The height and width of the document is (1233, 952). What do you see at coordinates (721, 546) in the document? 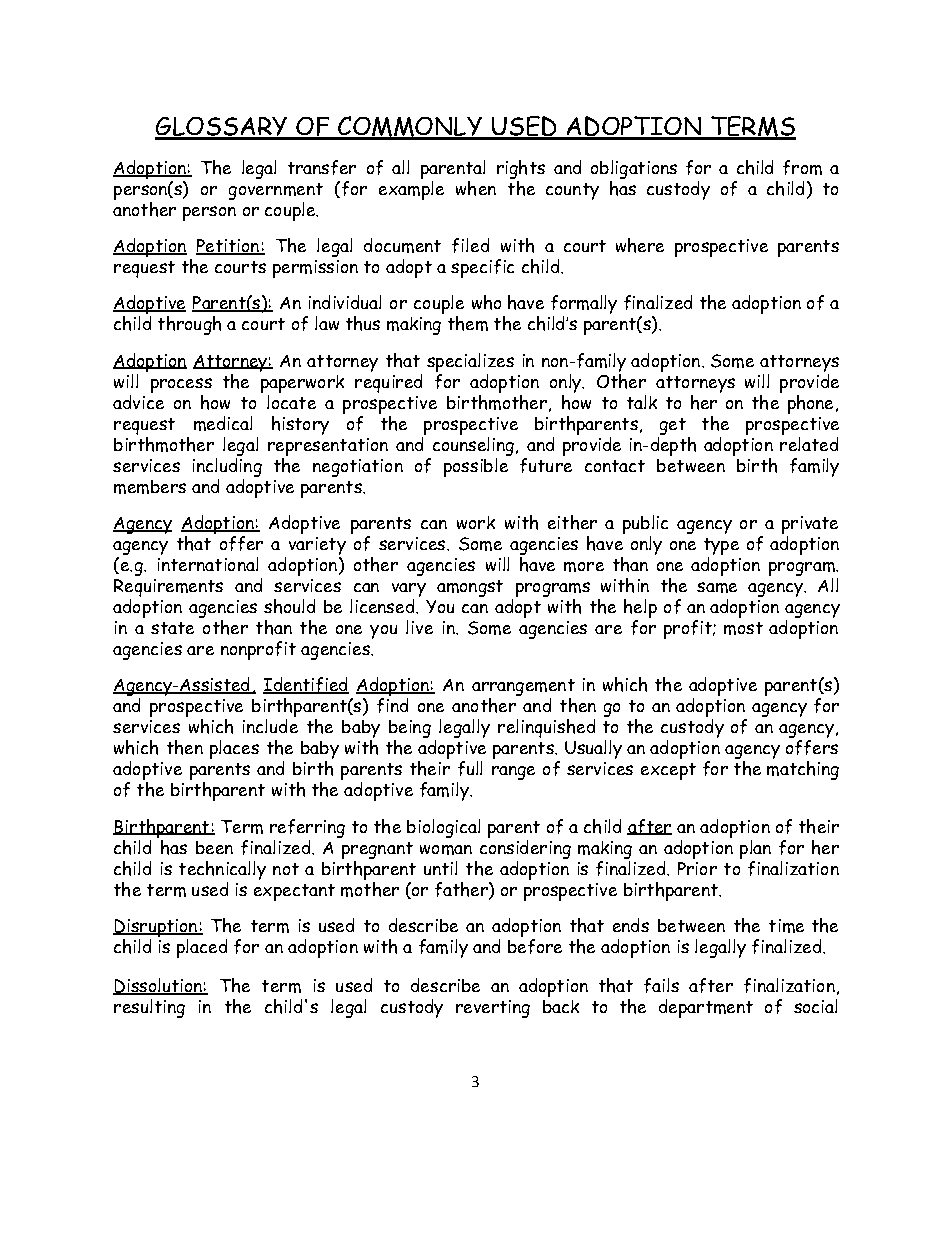
I see `type` at bounding box center [721, 546].
